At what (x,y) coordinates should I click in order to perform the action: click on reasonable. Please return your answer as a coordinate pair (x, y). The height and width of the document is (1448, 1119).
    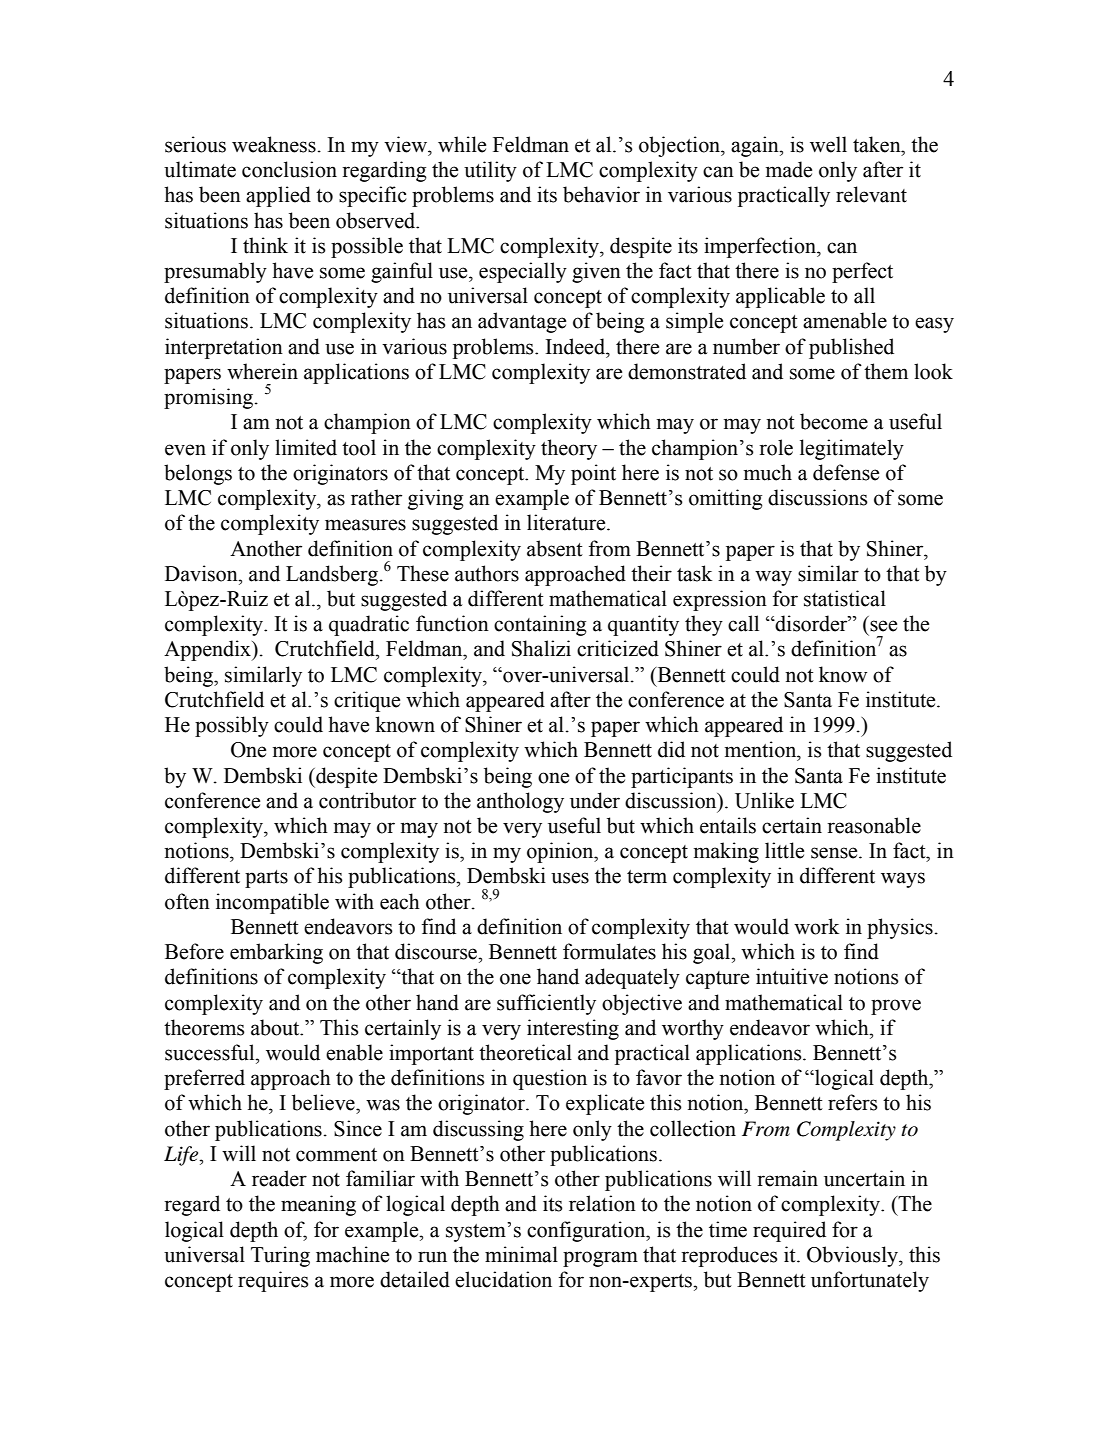
    Looking at the image, I should click on (874, 825).
